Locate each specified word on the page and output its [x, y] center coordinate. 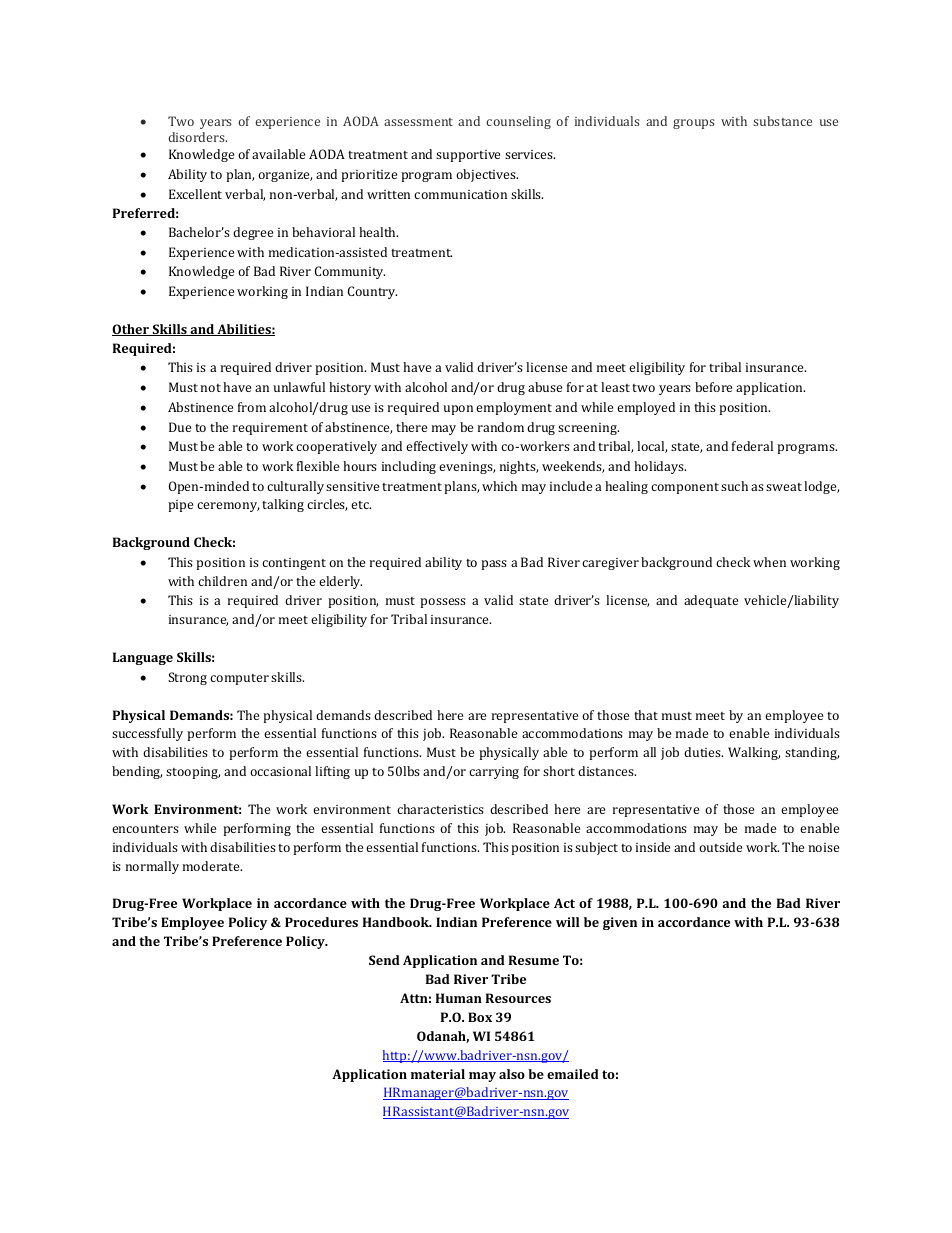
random [501, 427]
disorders [197, 137]
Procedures [321, 922]
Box [480, 1017]
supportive [468, 156]
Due [180, 427]
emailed [573, 1074]
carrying [494, 773]
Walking [754, 753]
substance [782, 121]
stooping [193, 773]
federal [752, 446]
